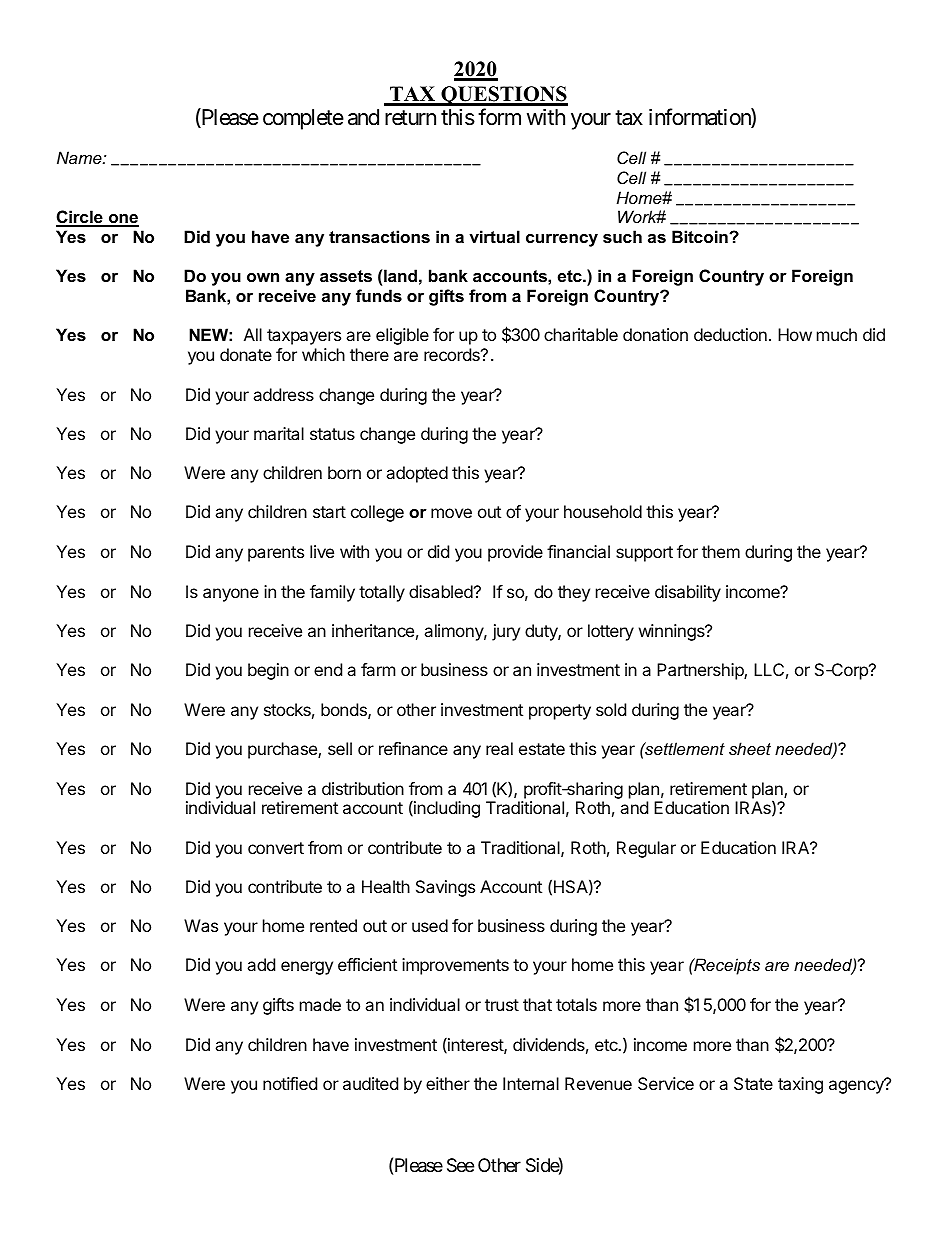 The height and width of the screenshot is (1233, 952). What do you see at coordinates (646, 849) in the screenshot?
I see `Regular` at bounding box center [646, 849].
